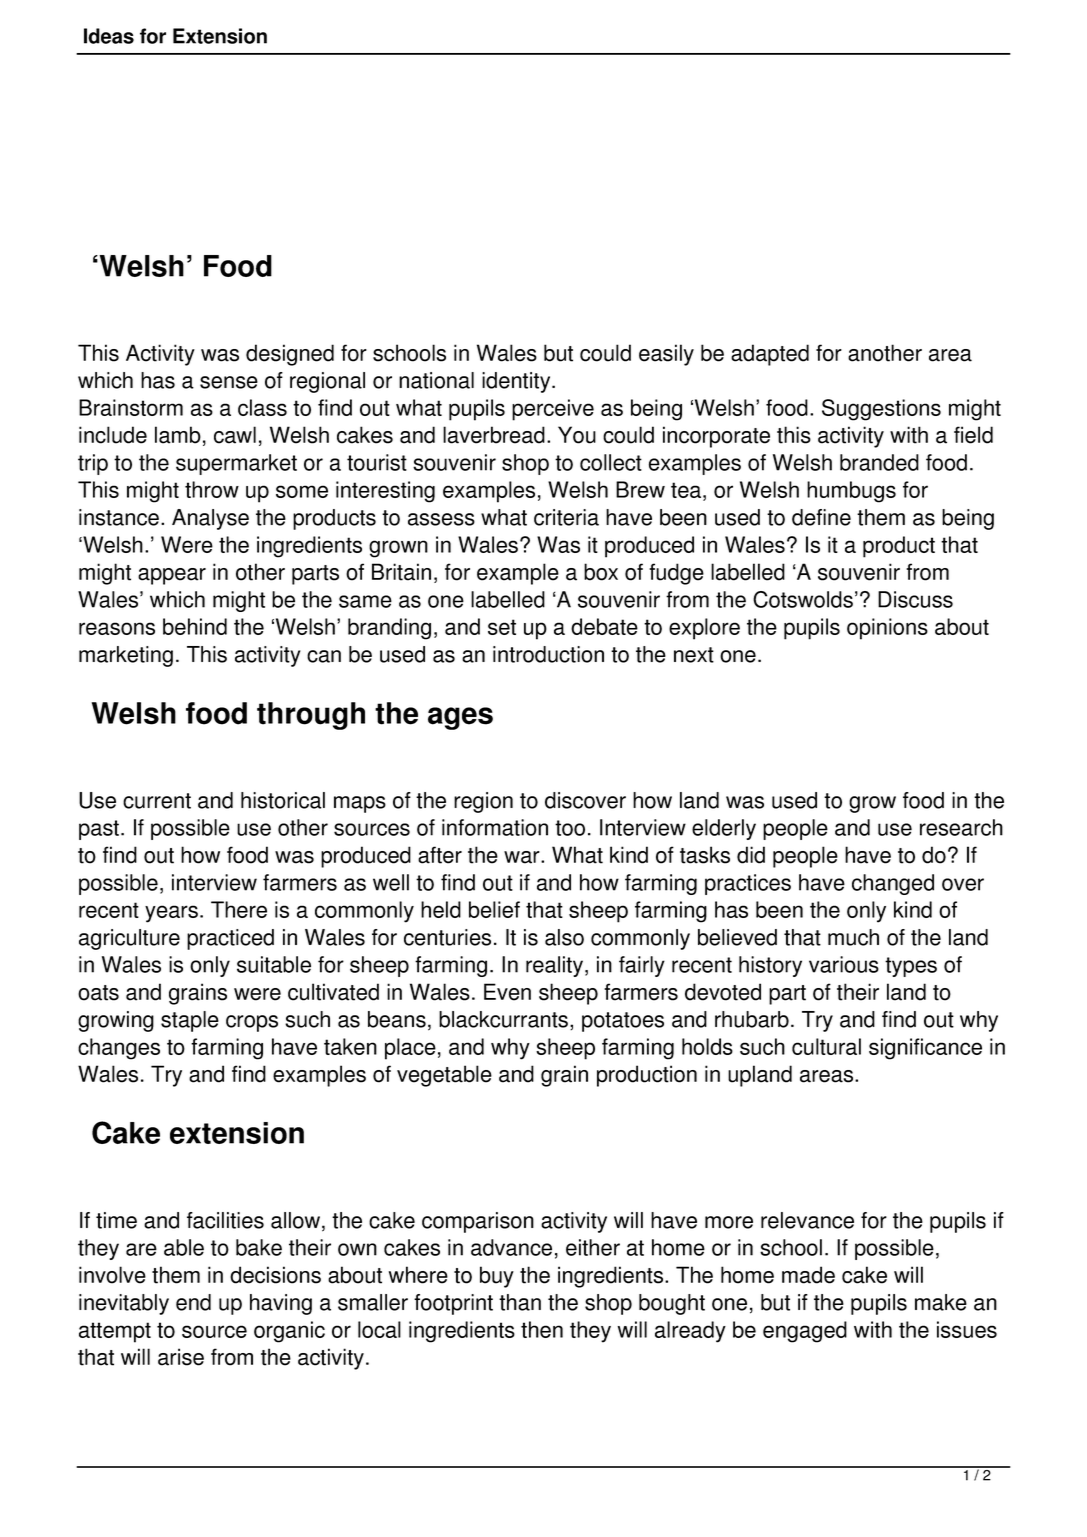 The image size is (1087, 1537). Describe the element at coordinates (494, 909) in the image. I see `belief` at that location.
